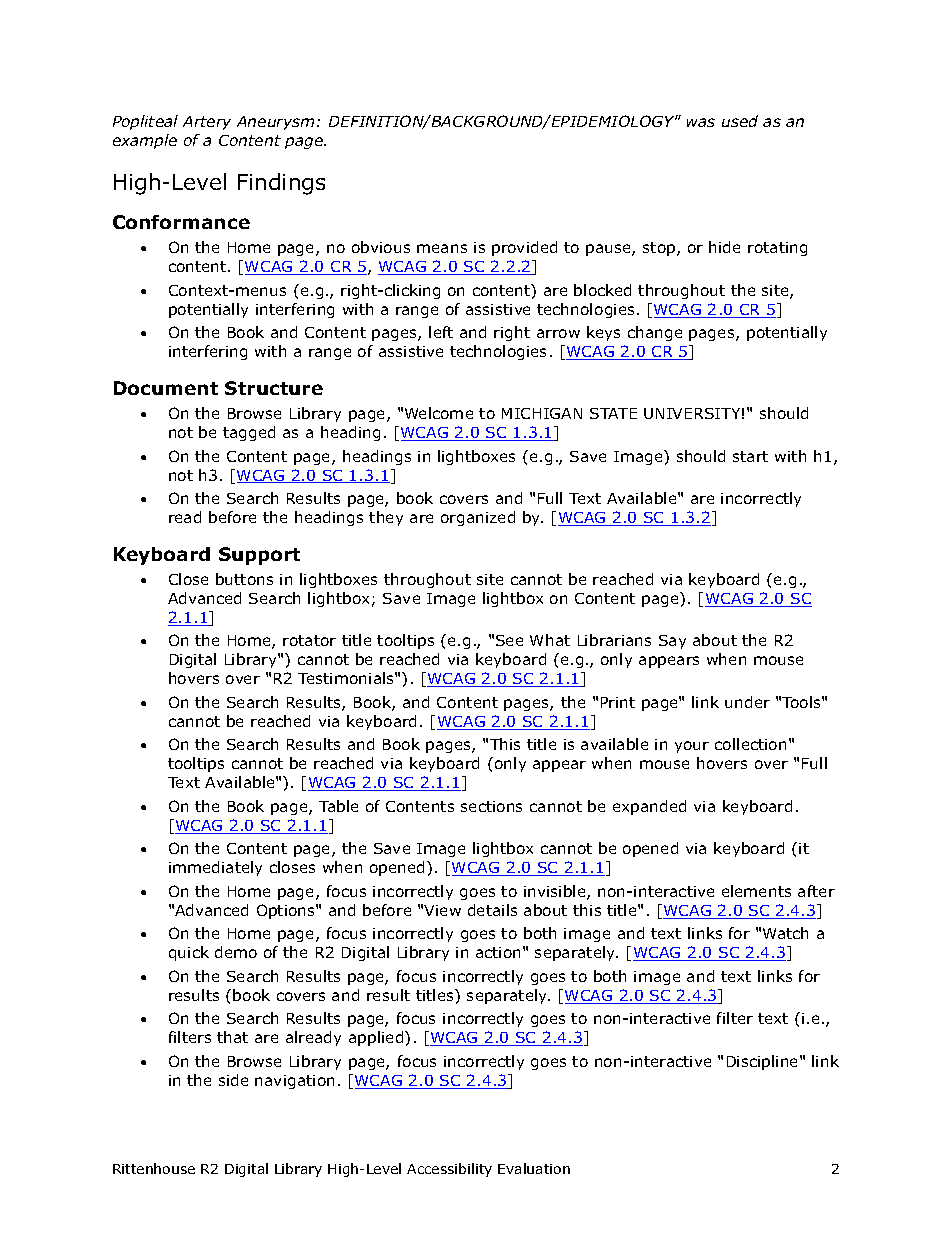  I want to click on Welcome, so click(439, 413).
